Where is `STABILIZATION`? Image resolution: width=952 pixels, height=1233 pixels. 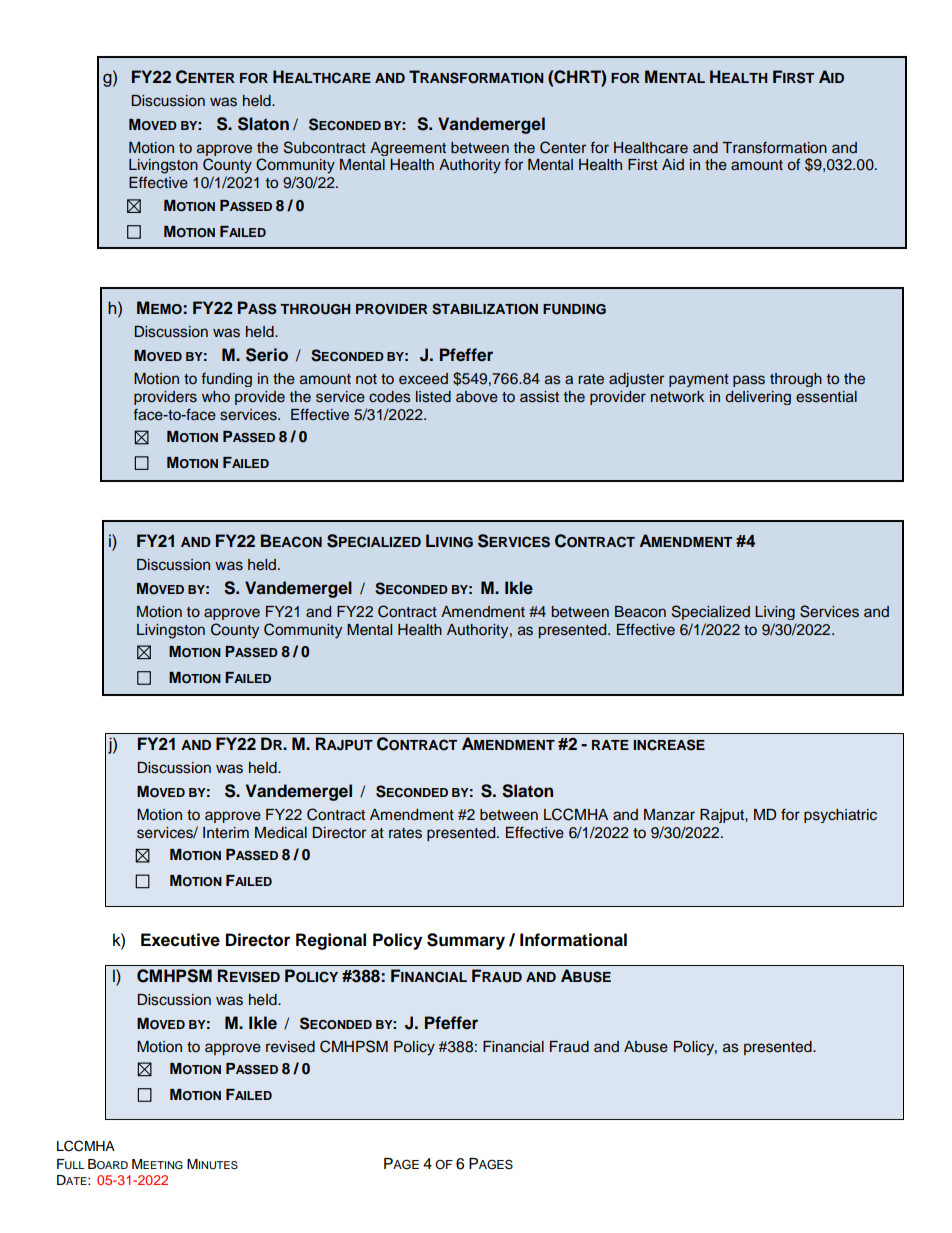
STABILIZATION is located at coordinates (485, 309).
